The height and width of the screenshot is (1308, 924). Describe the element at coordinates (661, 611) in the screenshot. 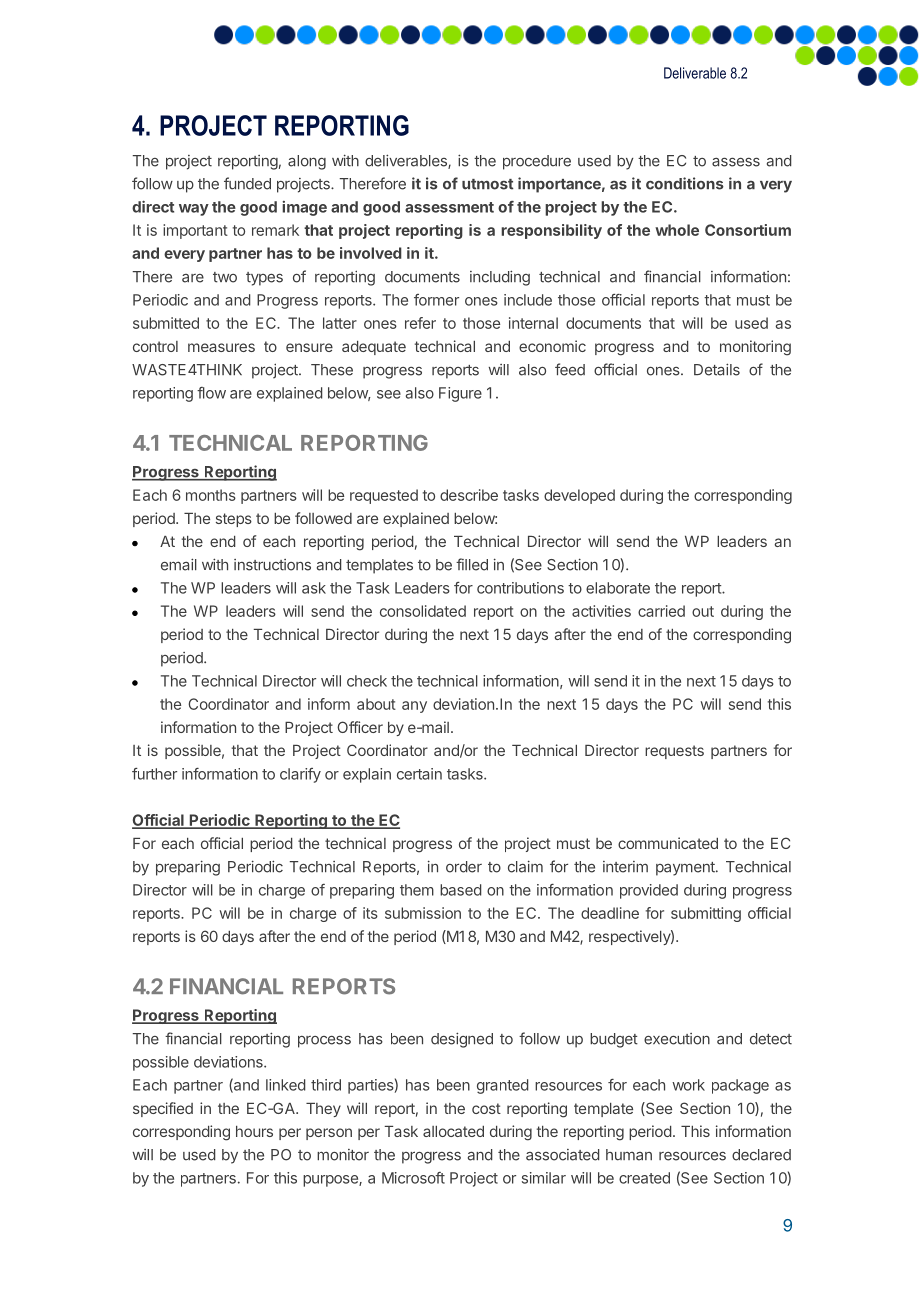

I see `carried` at that location.
